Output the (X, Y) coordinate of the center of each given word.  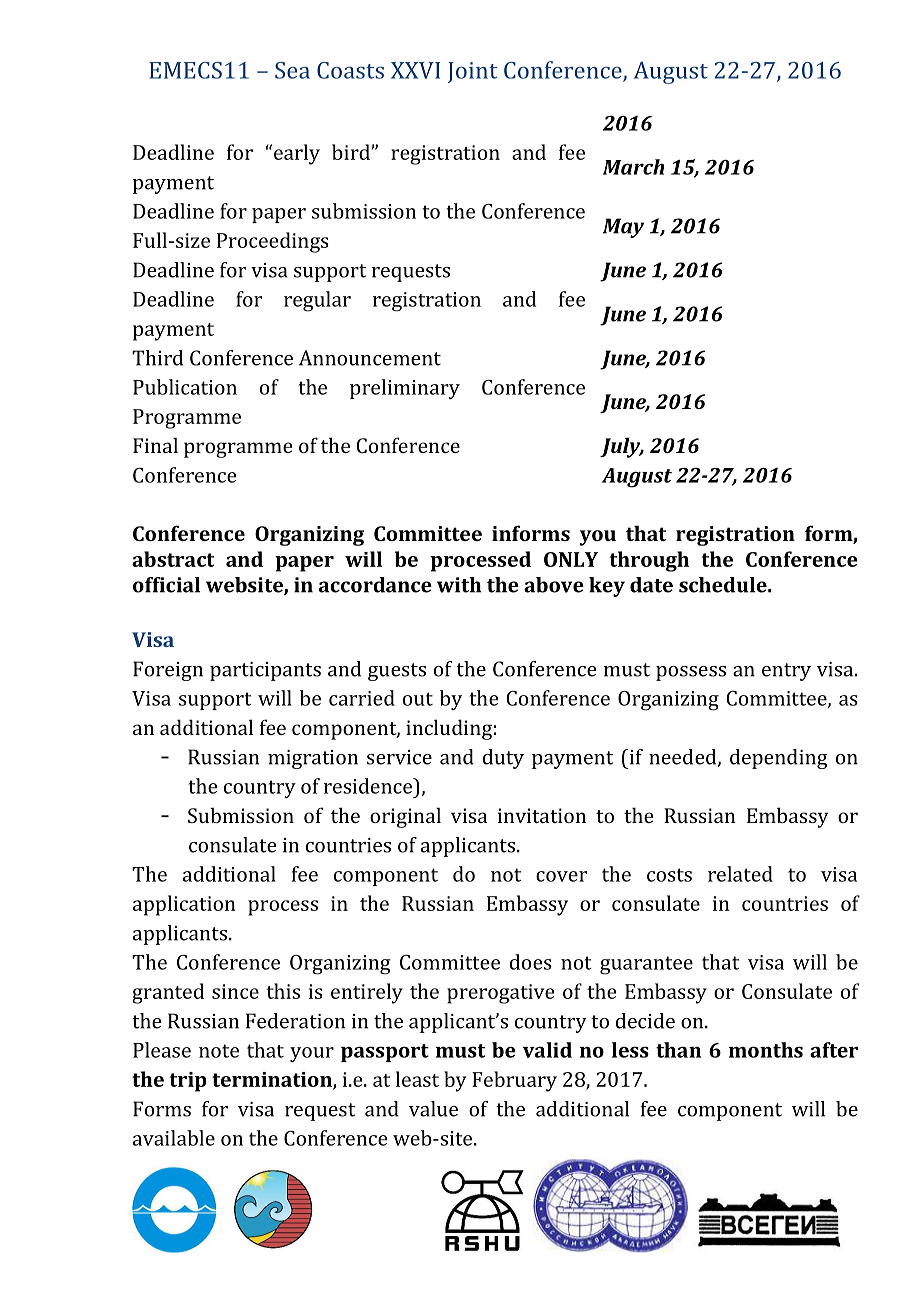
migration (313, 759)
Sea (292, 70)
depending (779, 759)
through (649, 561)
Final (155, 445)
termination (273, 1080)
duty (503, 759)
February (514, 1081)
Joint (472, 72)
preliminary (405, 389)
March (634, 167)
